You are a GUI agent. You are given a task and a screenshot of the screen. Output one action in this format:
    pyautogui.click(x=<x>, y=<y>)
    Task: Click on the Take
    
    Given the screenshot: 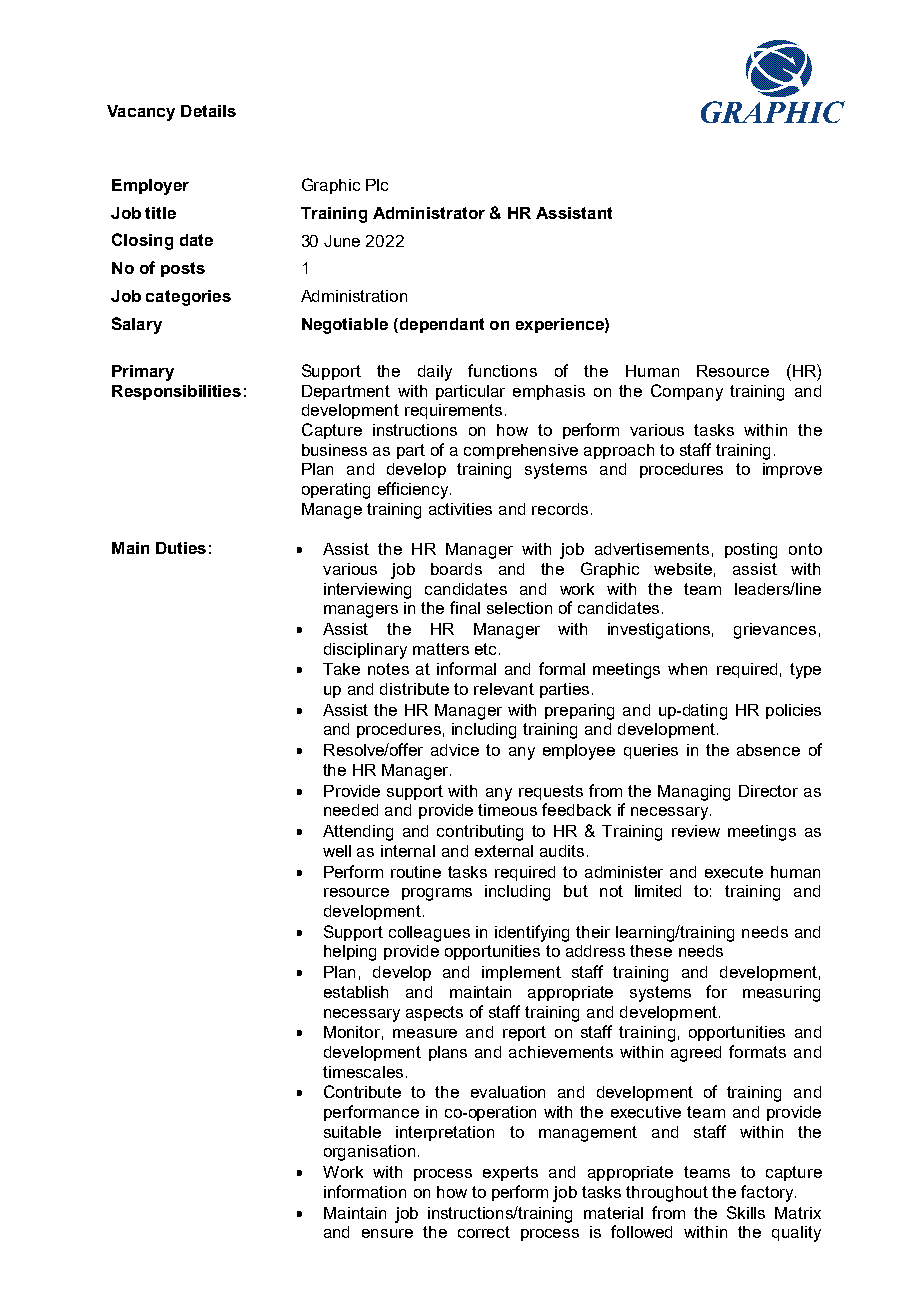 What is the action you would take?
    pyautogui.click(x=341, y=669)
